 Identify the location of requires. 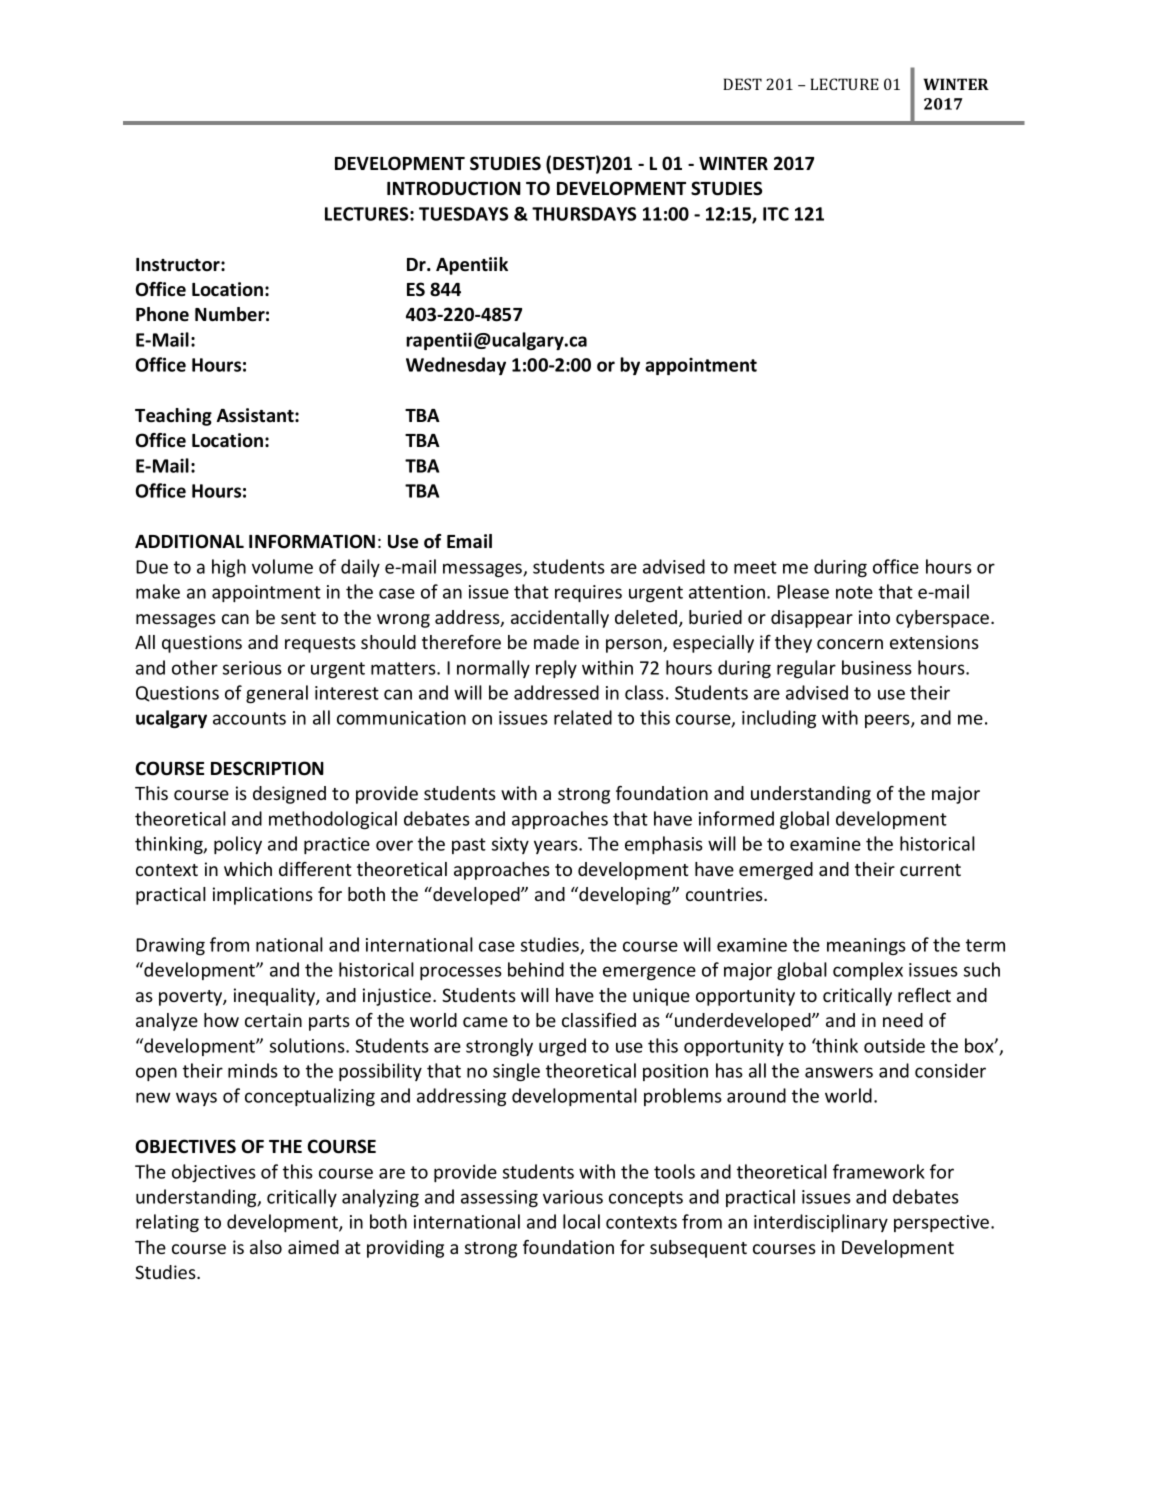
(588, 593).
